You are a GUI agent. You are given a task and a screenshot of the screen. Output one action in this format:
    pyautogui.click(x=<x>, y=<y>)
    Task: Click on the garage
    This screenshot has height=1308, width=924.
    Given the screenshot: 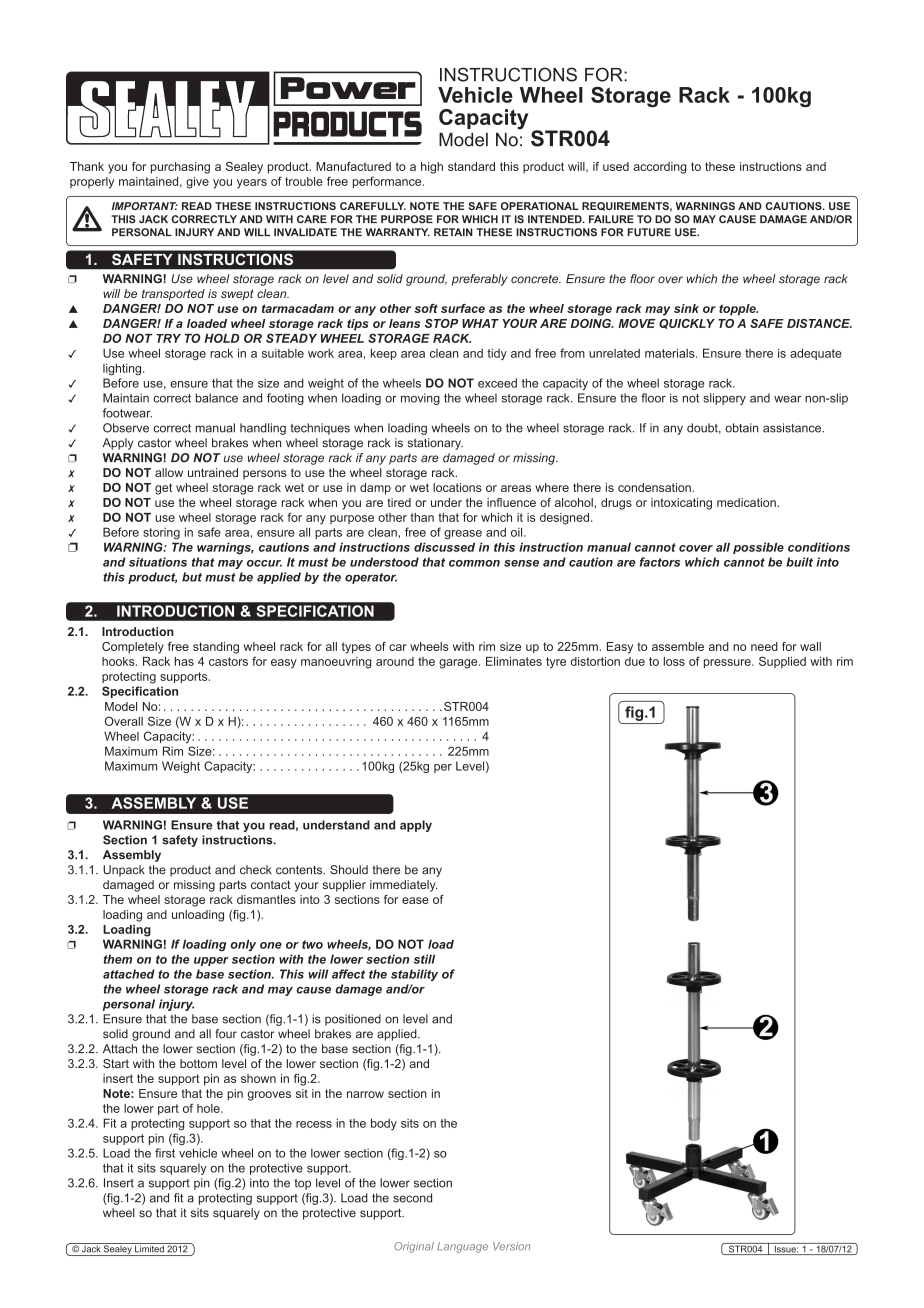 What is the action you would take?
    pyautogui.click(x=459, y=664)
